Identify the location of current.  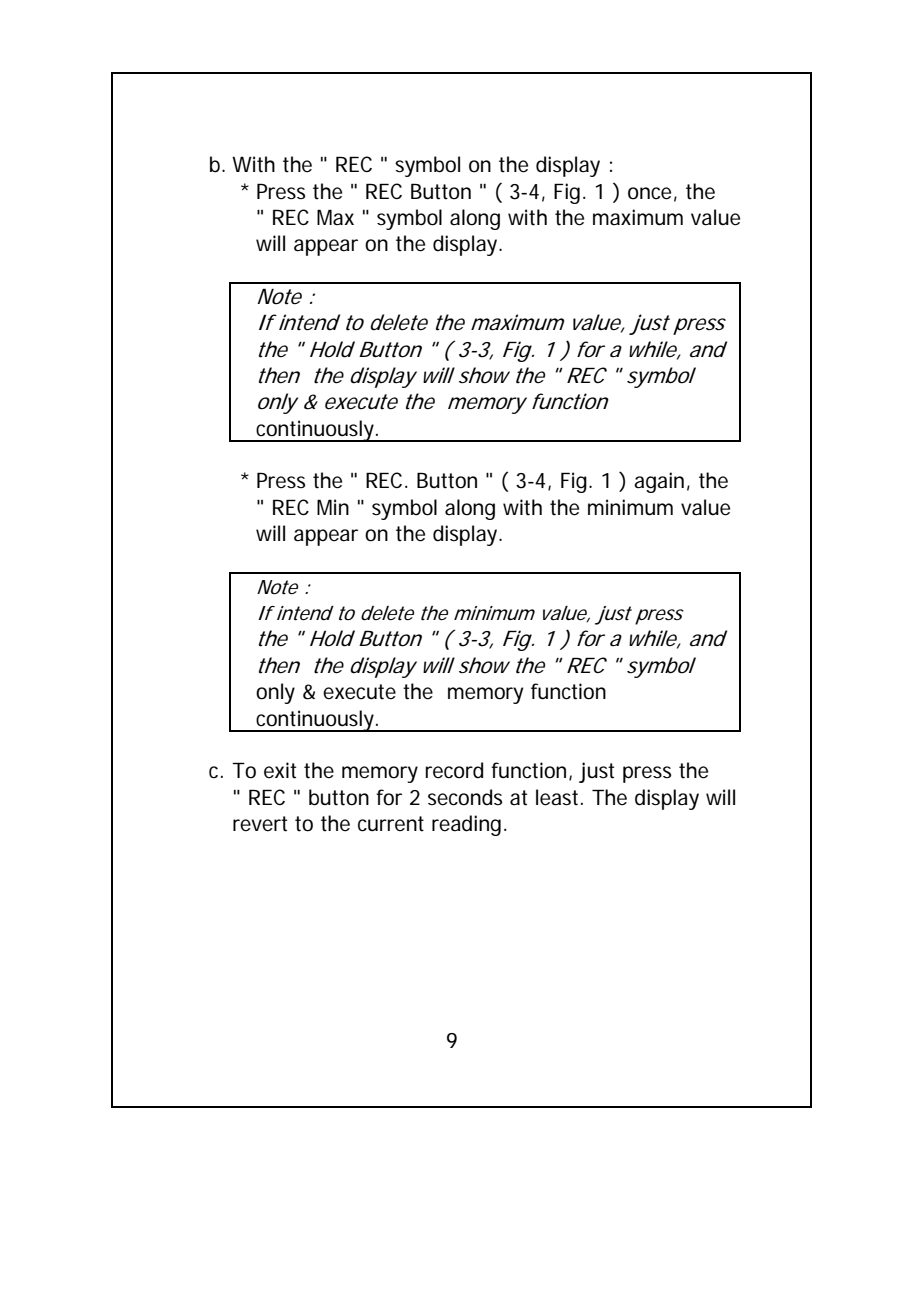
(391, 824).
